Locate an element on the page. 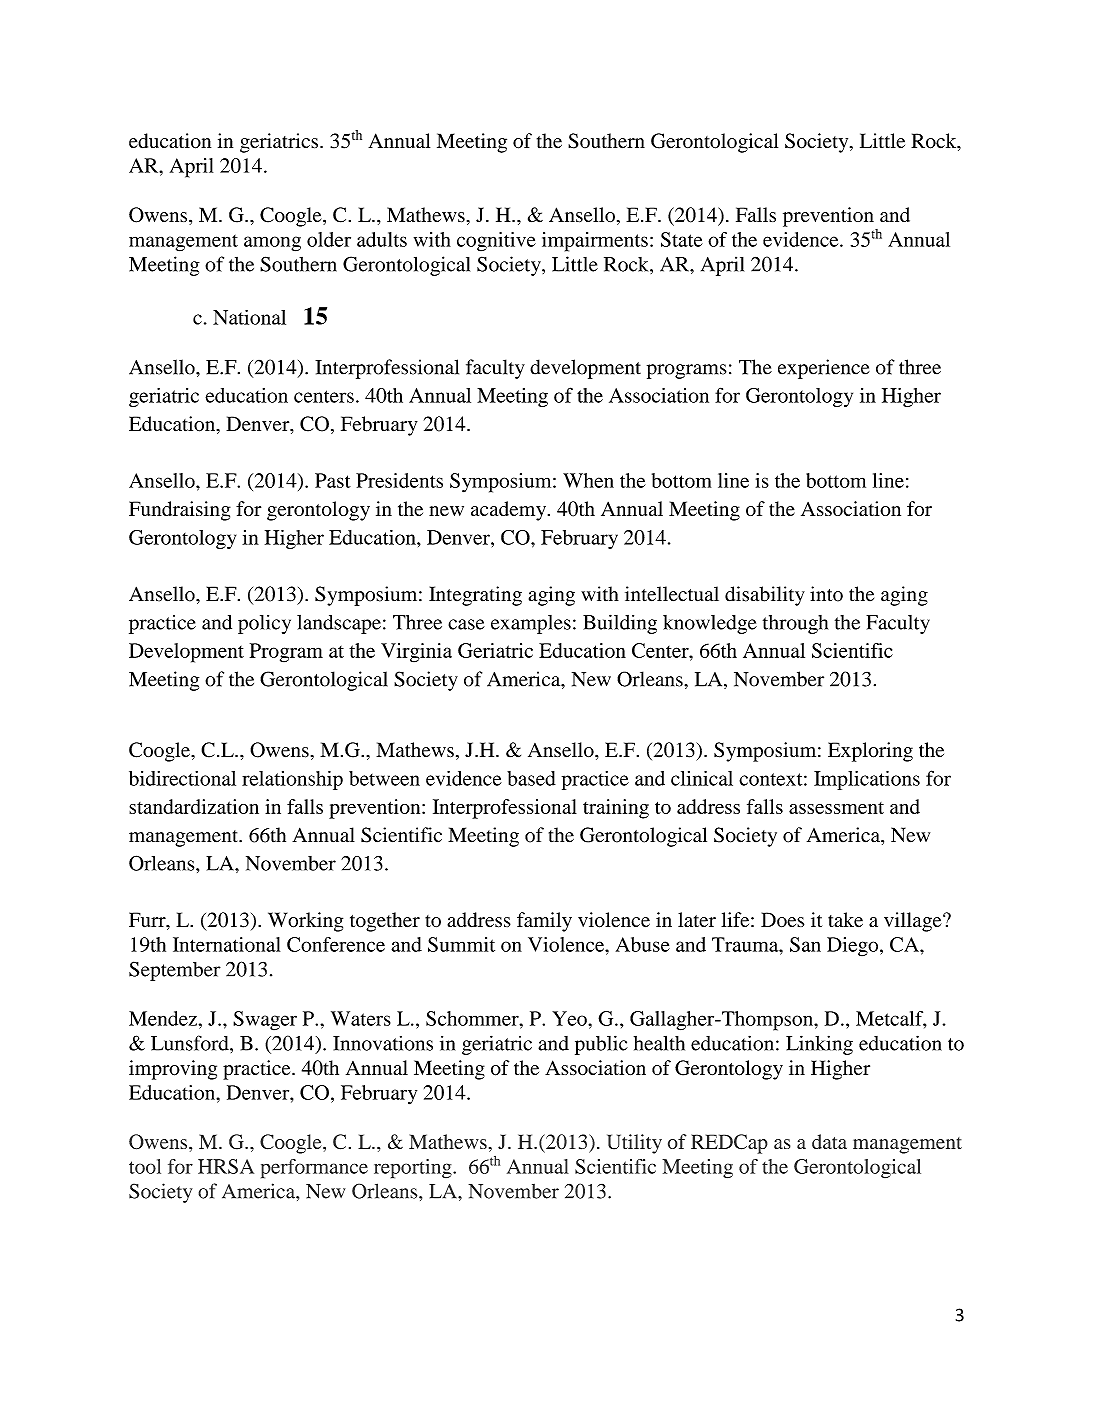  family is located at coordinates (544, 922).
